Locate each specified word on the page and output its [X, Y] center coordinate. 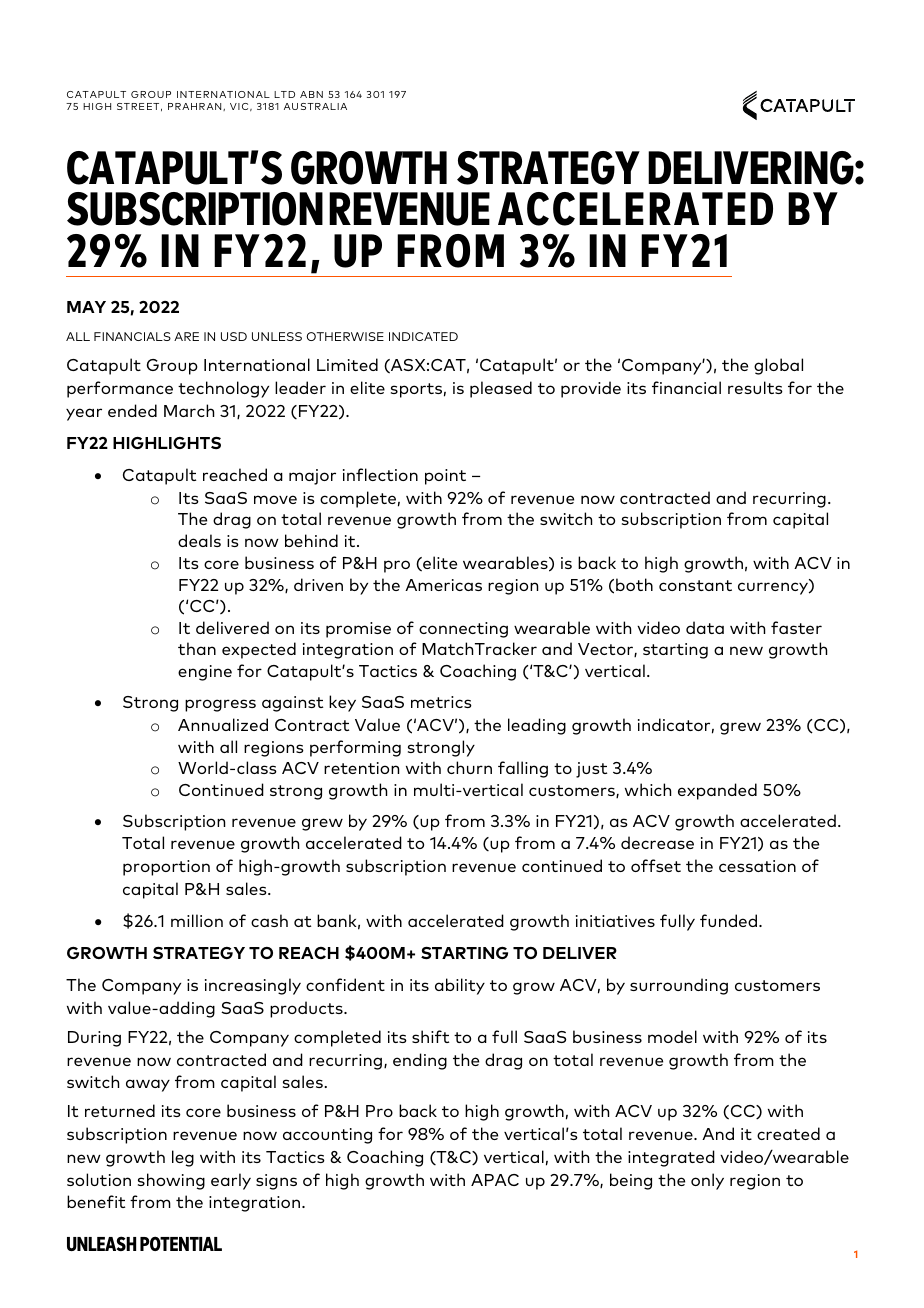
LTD [284, 94]
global [778, 366]
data [705, 627]
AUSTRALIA [315, 106]
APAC [495, 1180]
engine [205, 673]
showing [171, 1181]
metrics [441, 702]
